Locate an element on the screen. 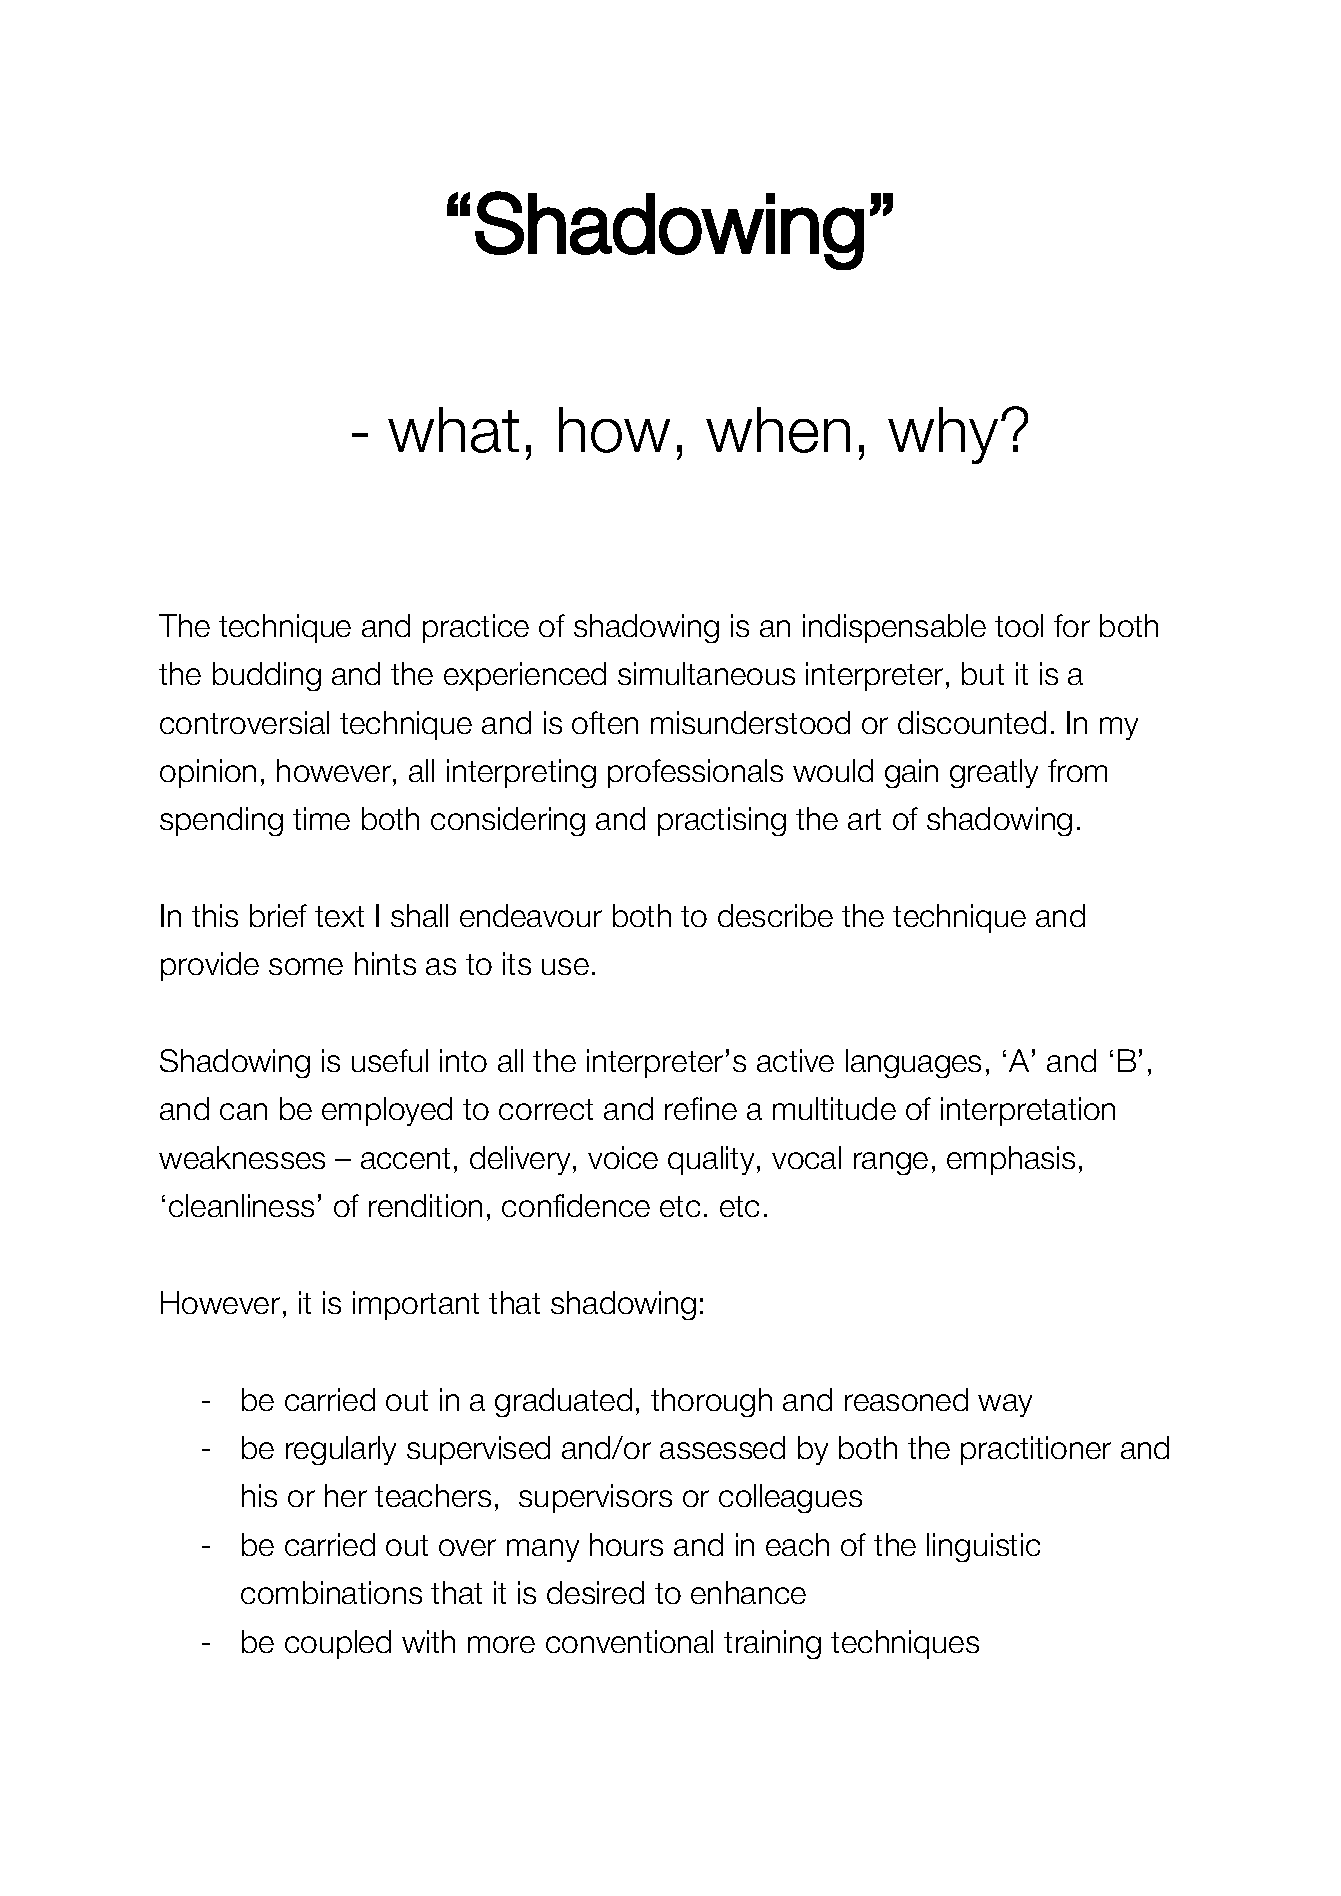  combinations is located at coordinates (331, 1592).
